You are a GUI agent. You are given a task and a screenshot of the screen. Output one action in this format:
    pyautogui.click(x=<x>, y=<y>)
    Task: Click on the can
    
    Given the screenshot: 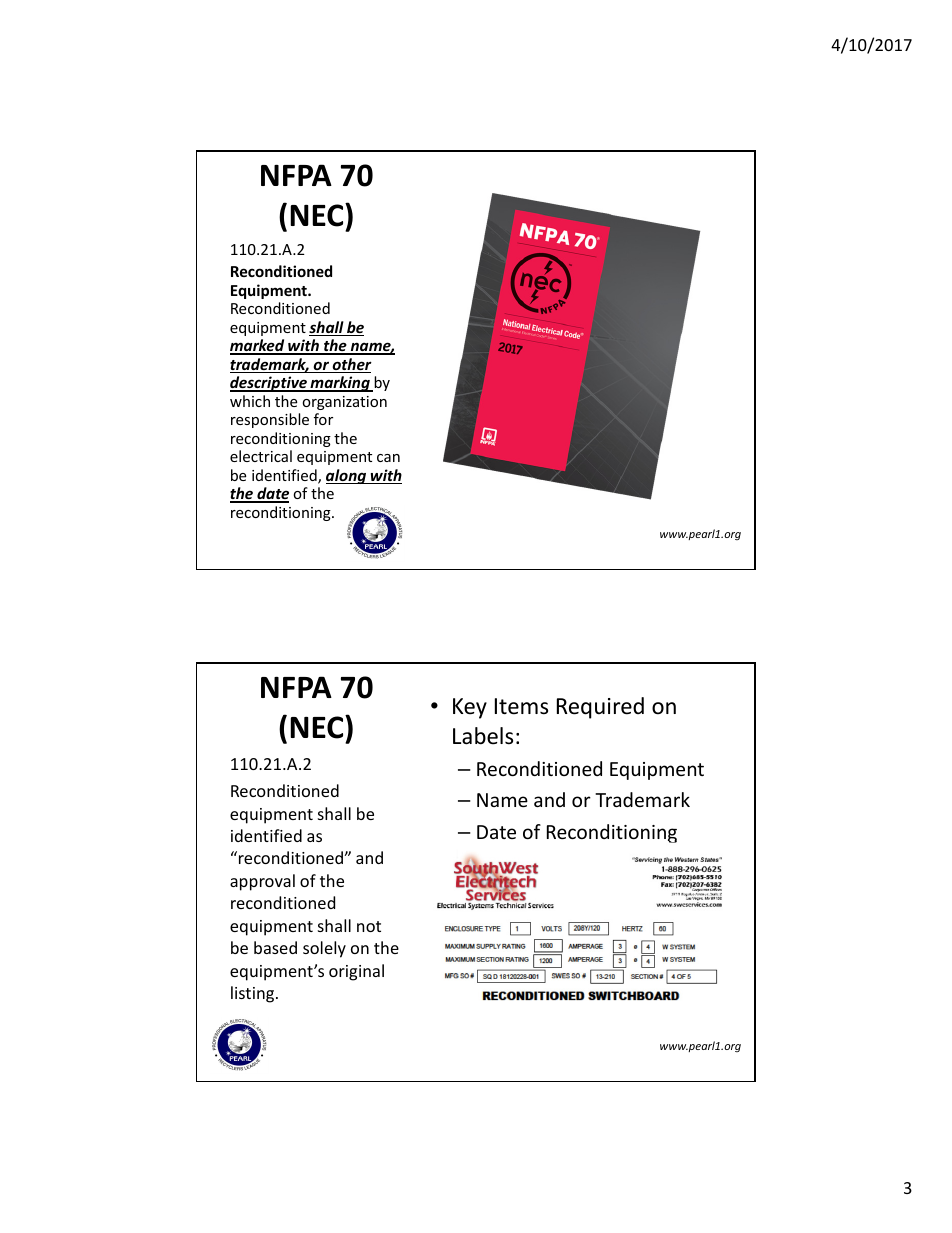 What is the action you would take?
    pyautogui.click(x=388, y=458)
